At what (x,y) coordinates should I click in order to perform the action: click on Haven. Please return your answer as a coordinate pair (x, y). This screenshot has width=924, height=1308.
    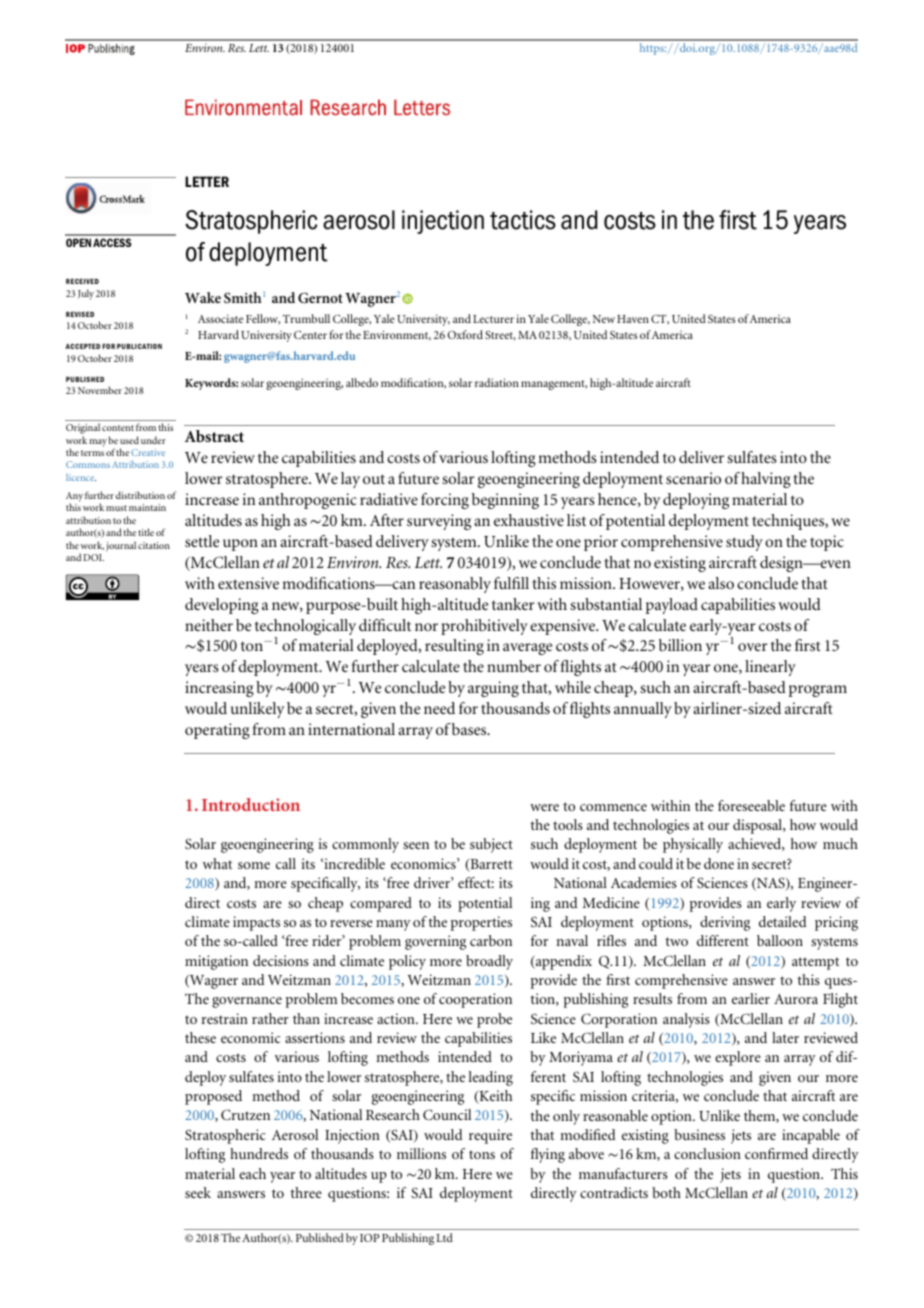
    Looking at the image, I should click on (633, 319).
